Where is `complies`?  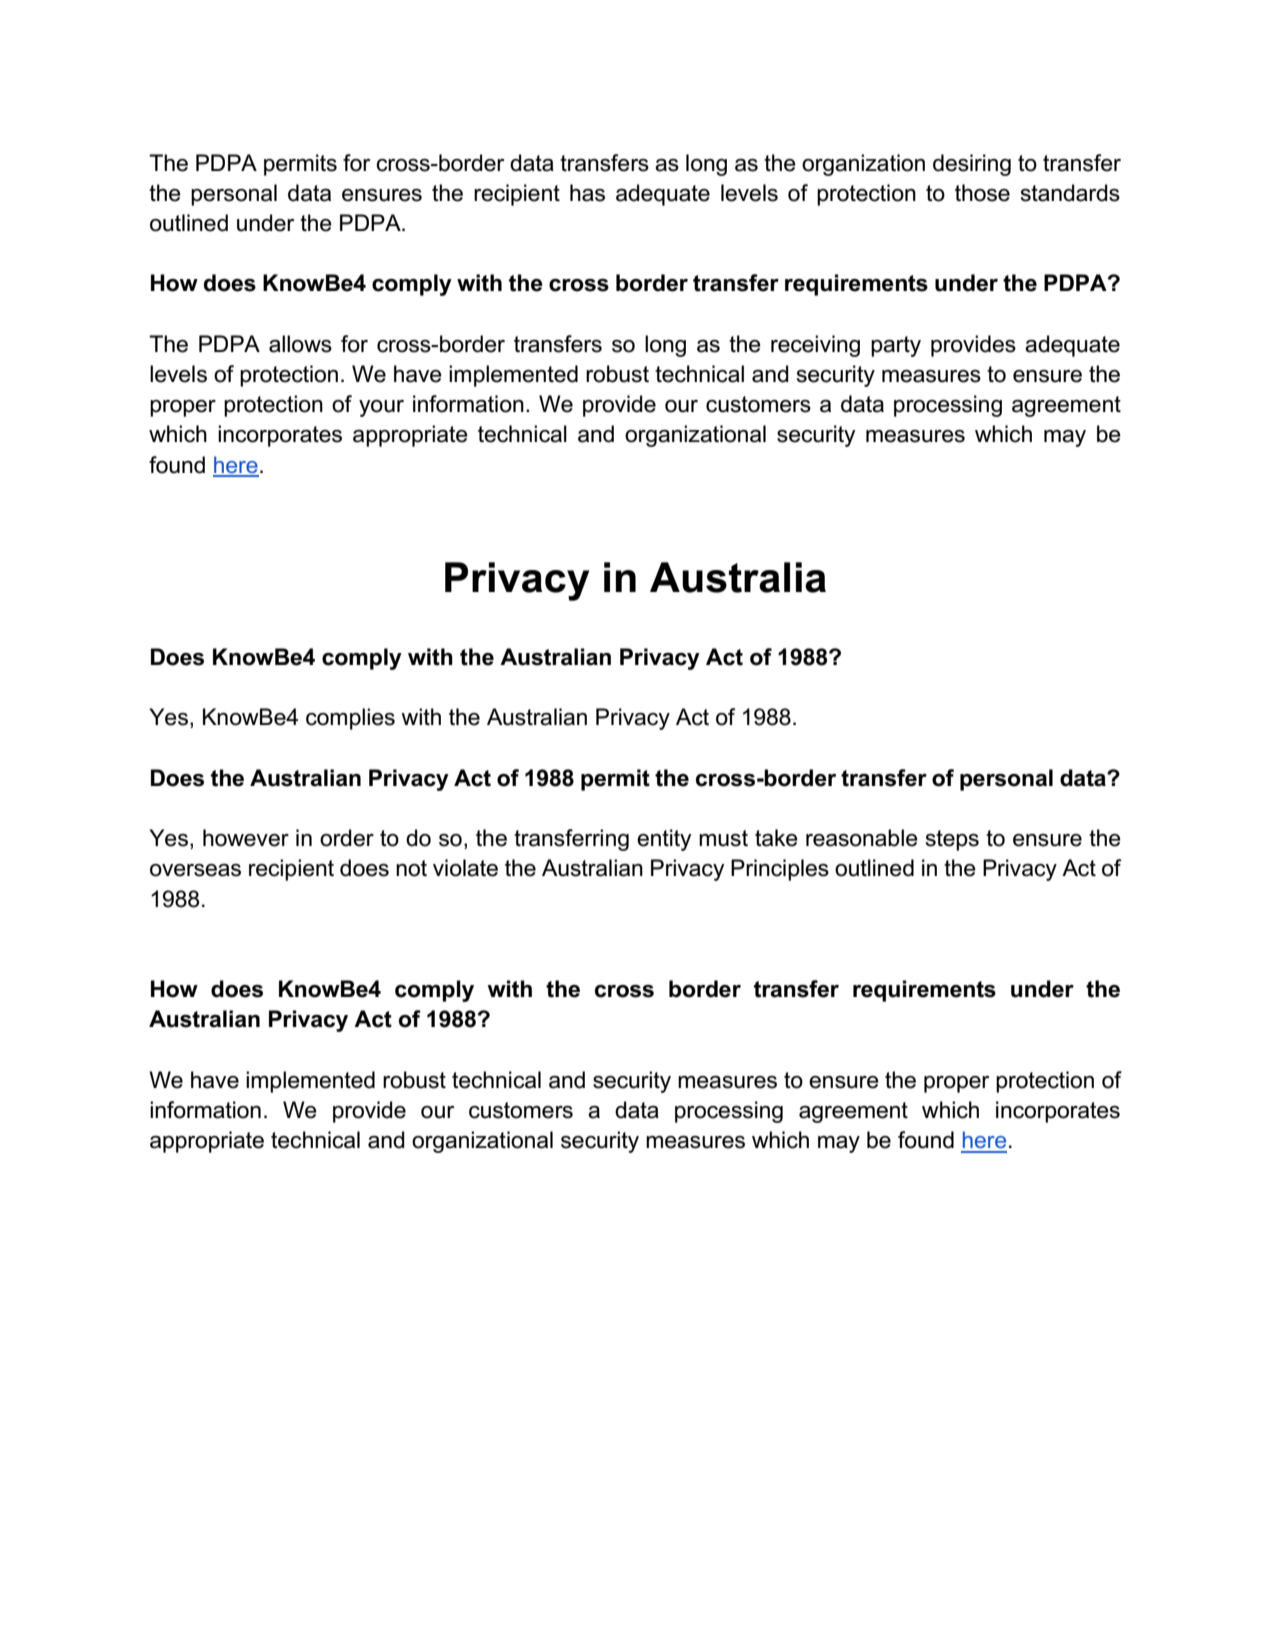
complies is located at coordinates (350, 719).
